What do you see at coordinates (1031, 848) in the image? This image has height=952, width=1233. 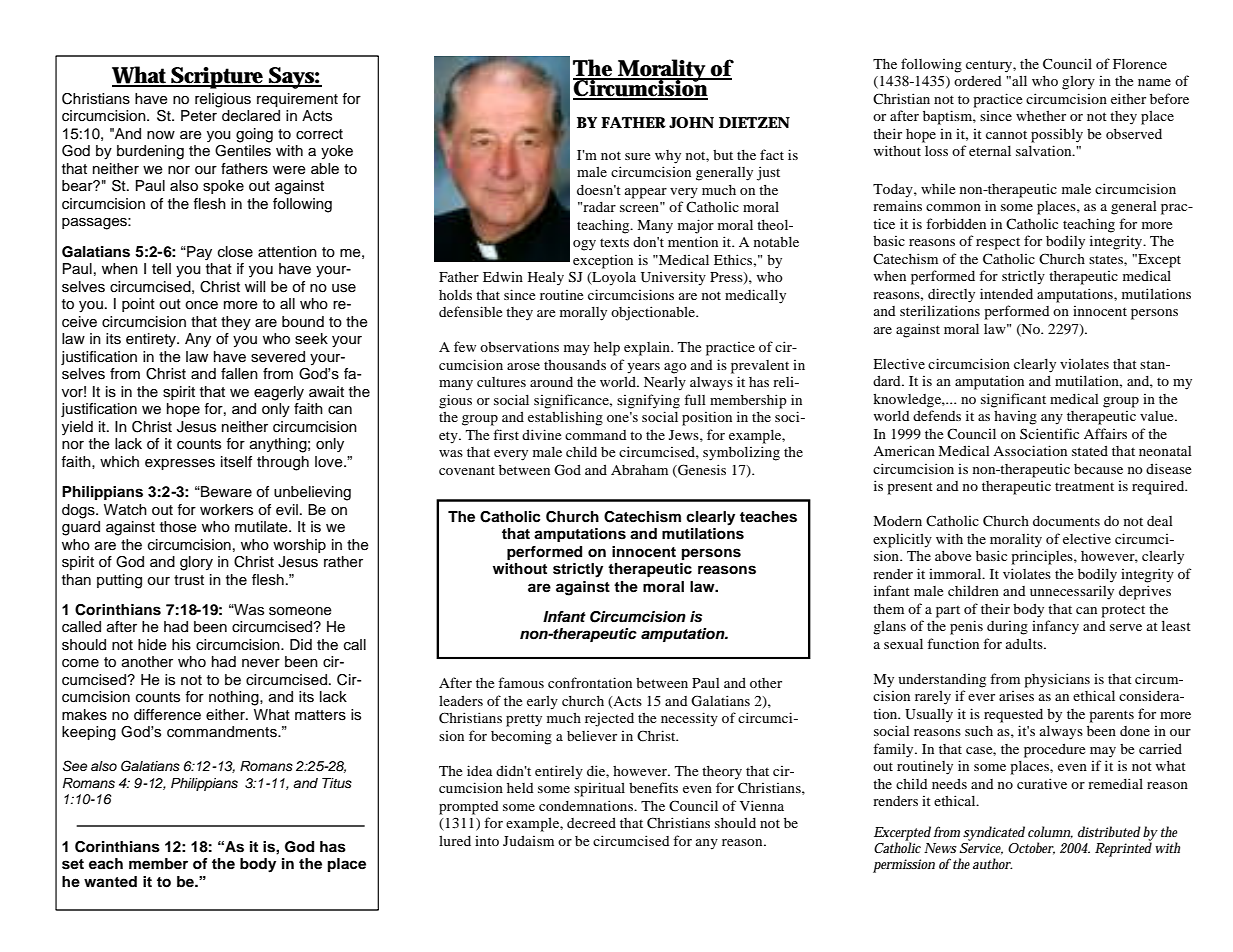 I see `October` at bounding box center [1031, 848].
